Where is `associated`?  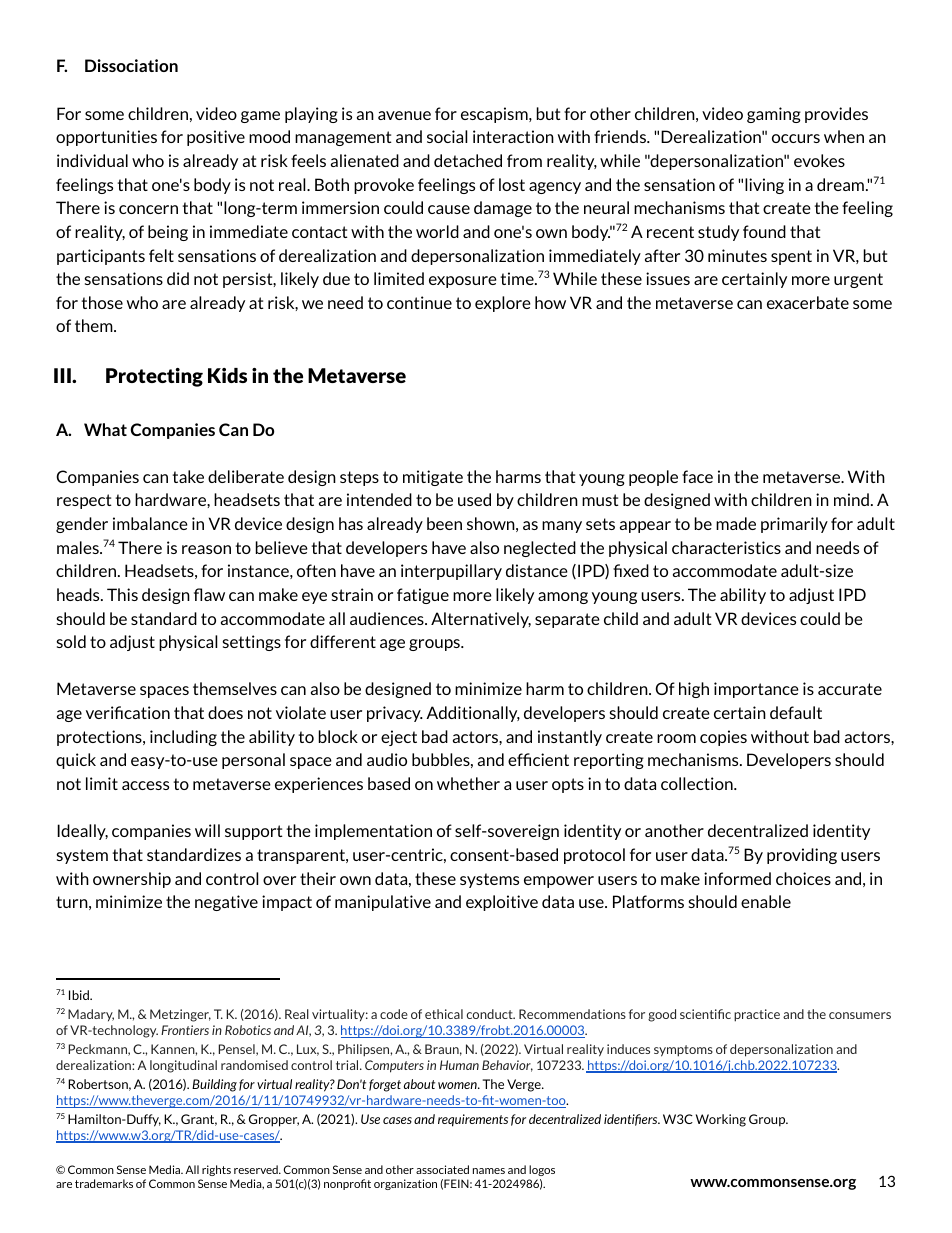
associated is located at coordinates (442, 1169).
